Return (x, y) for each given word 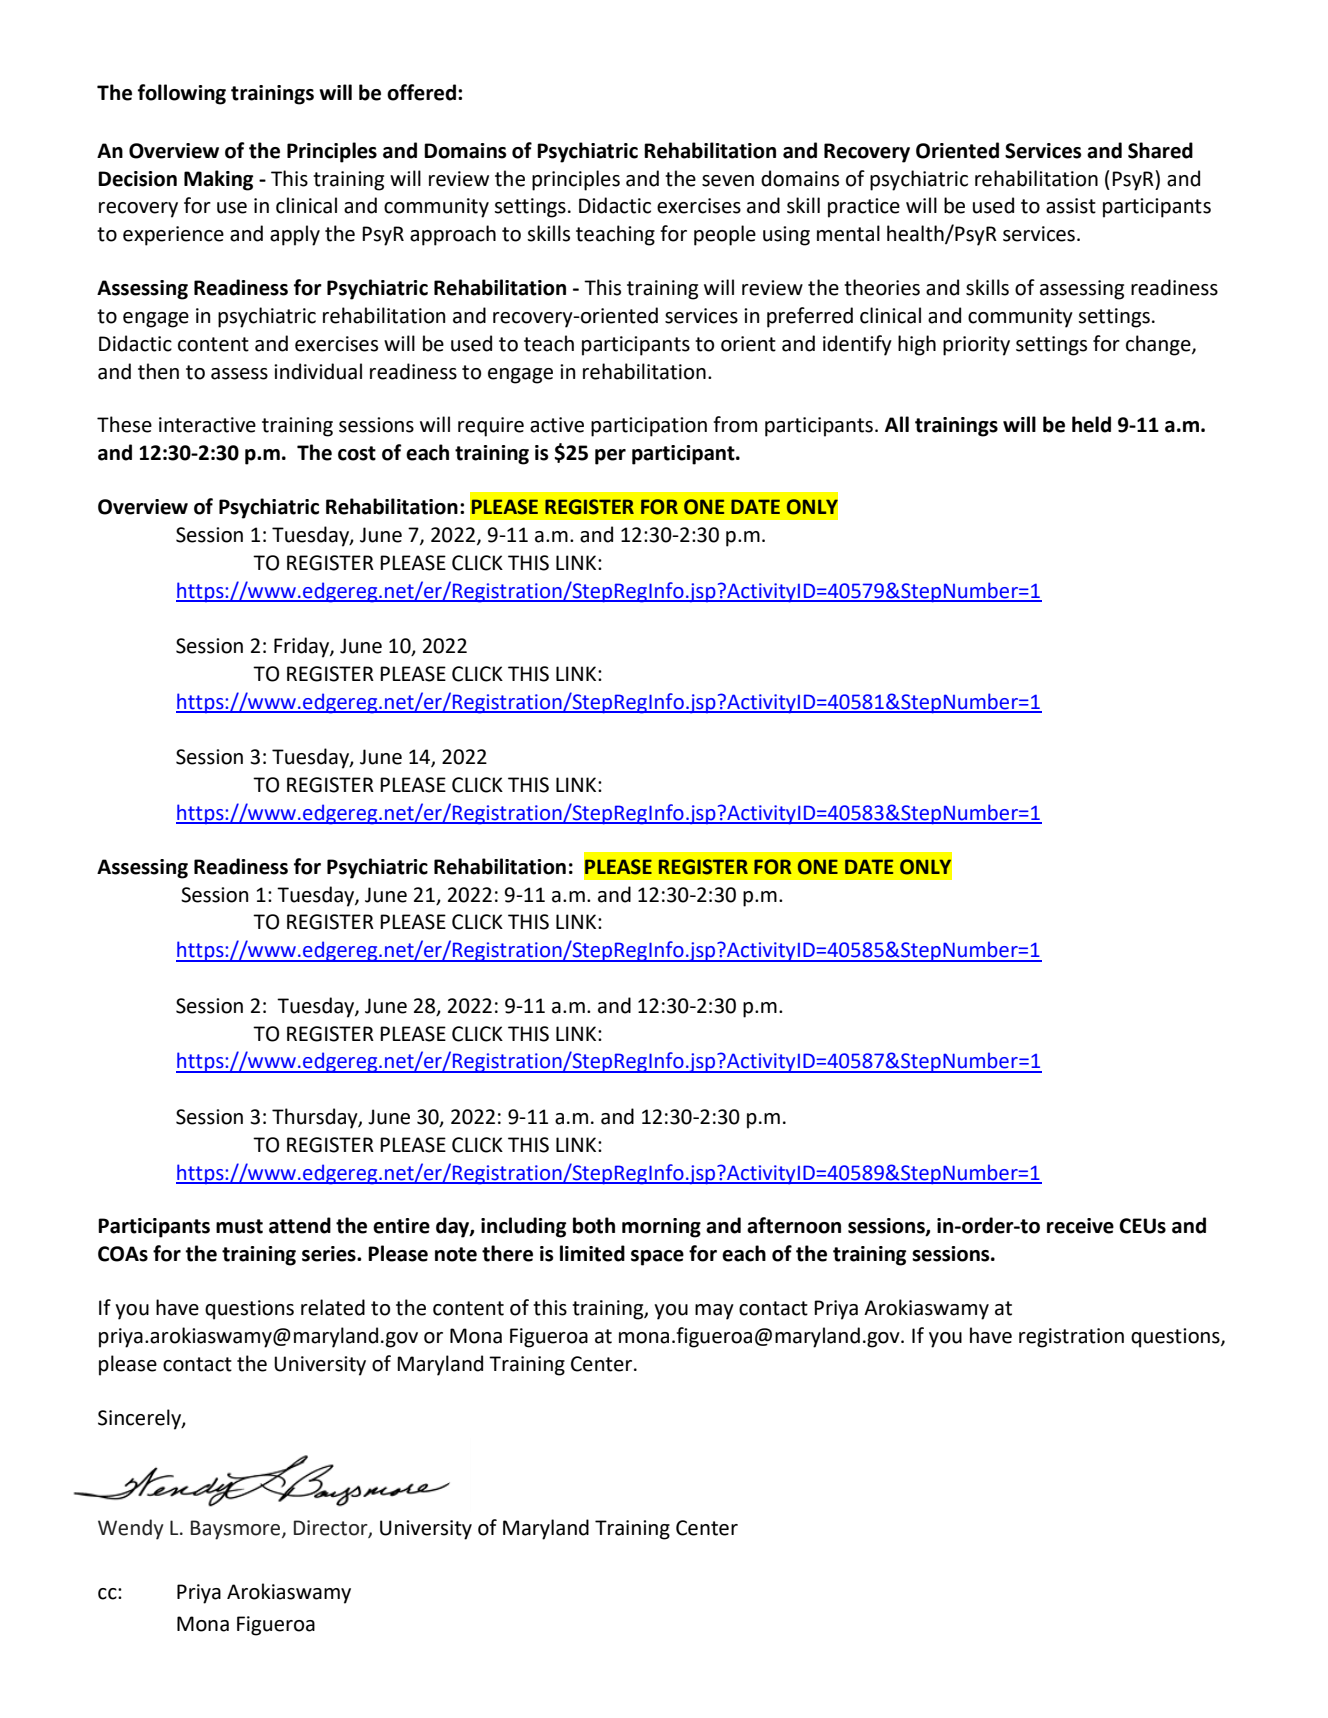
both (594, 1225)
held (1091, 424)
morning (661, 1228)
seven (728, 181)
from (735, 424)
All (897, 424)
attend (300, 1225)
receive (1080, 1226)
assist (1071, 206)
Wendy (131, 1529)
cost (357, 453)
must (239, 1226)
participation (649, 427)
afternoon (794, 1225)
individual (318, 371)
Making (218, 180)
